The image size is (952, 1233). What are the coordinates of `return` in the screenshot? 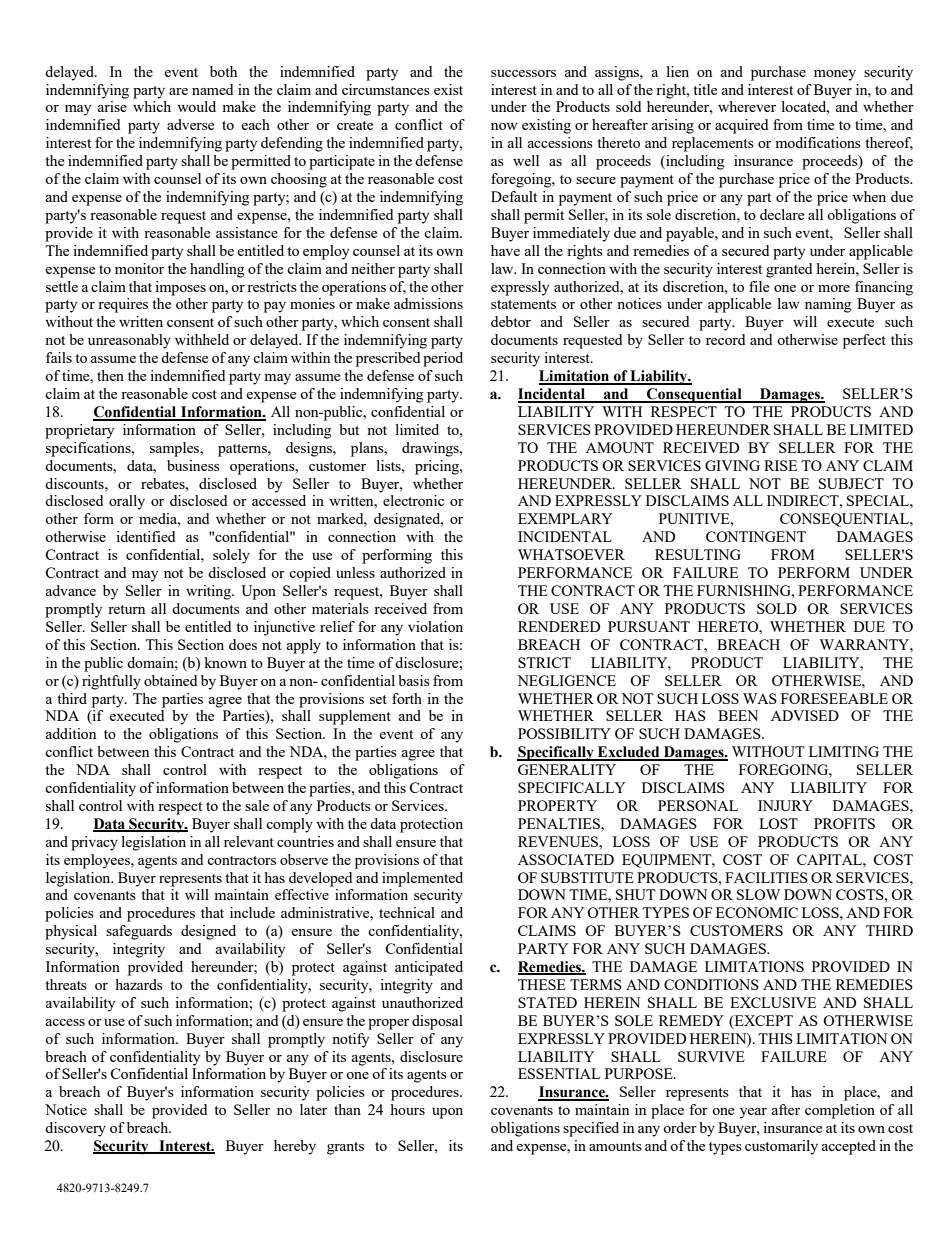 It's located at (126, 609).
